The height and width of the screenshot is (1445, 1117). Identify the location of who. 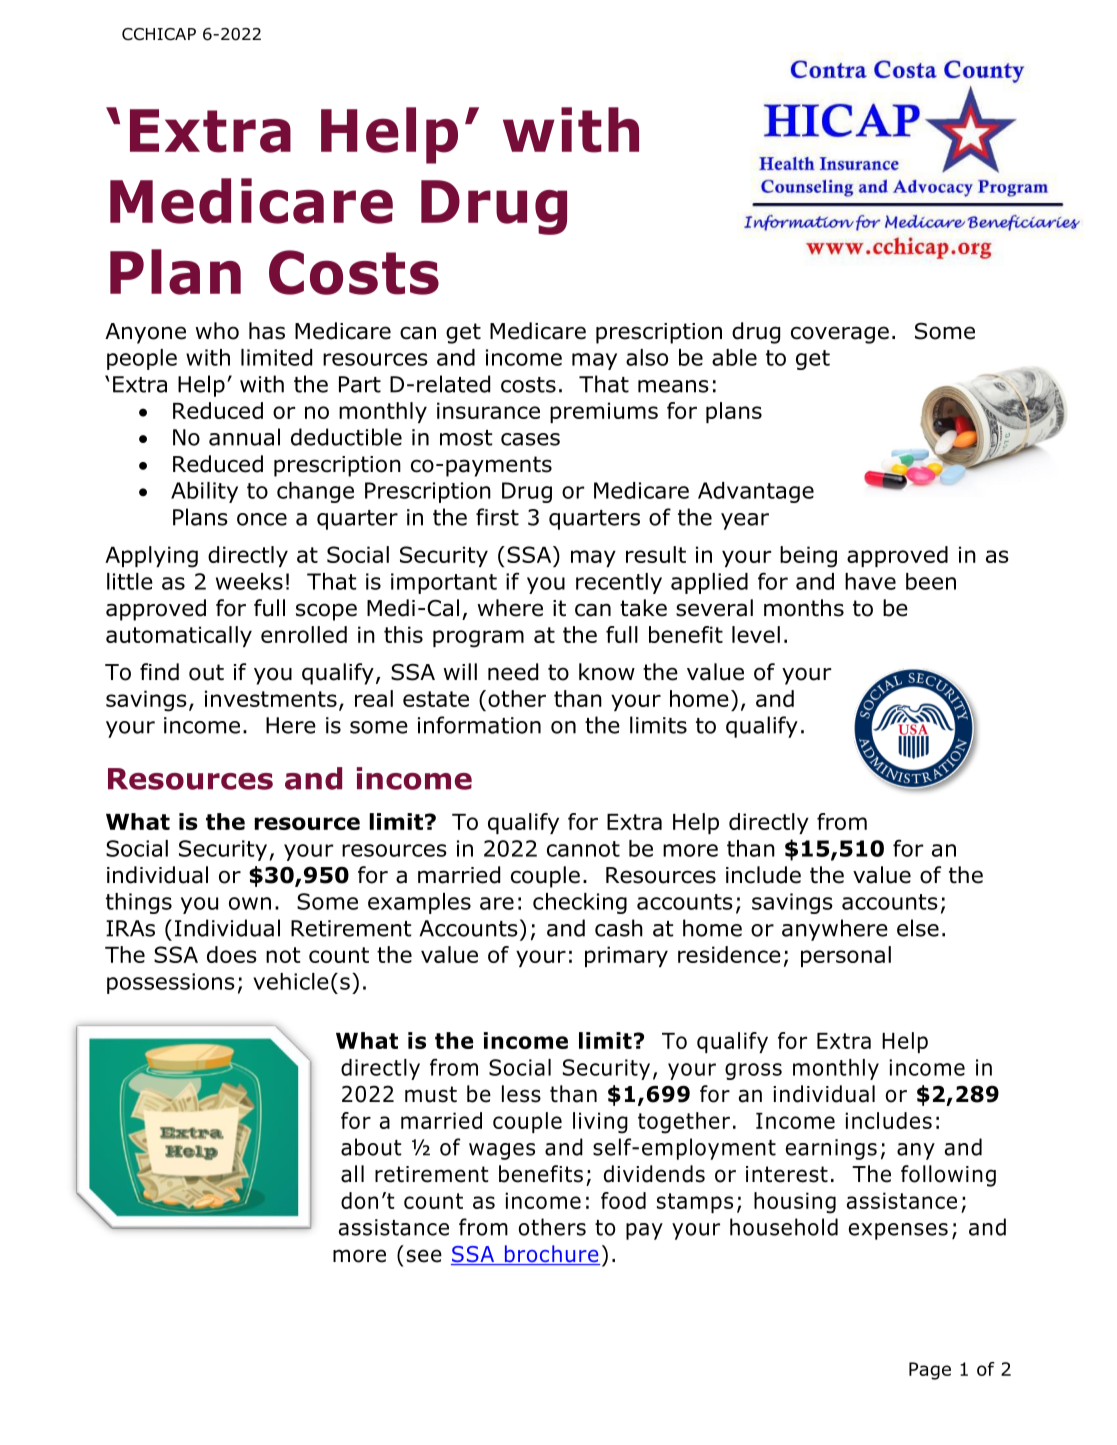
(217, 331).
